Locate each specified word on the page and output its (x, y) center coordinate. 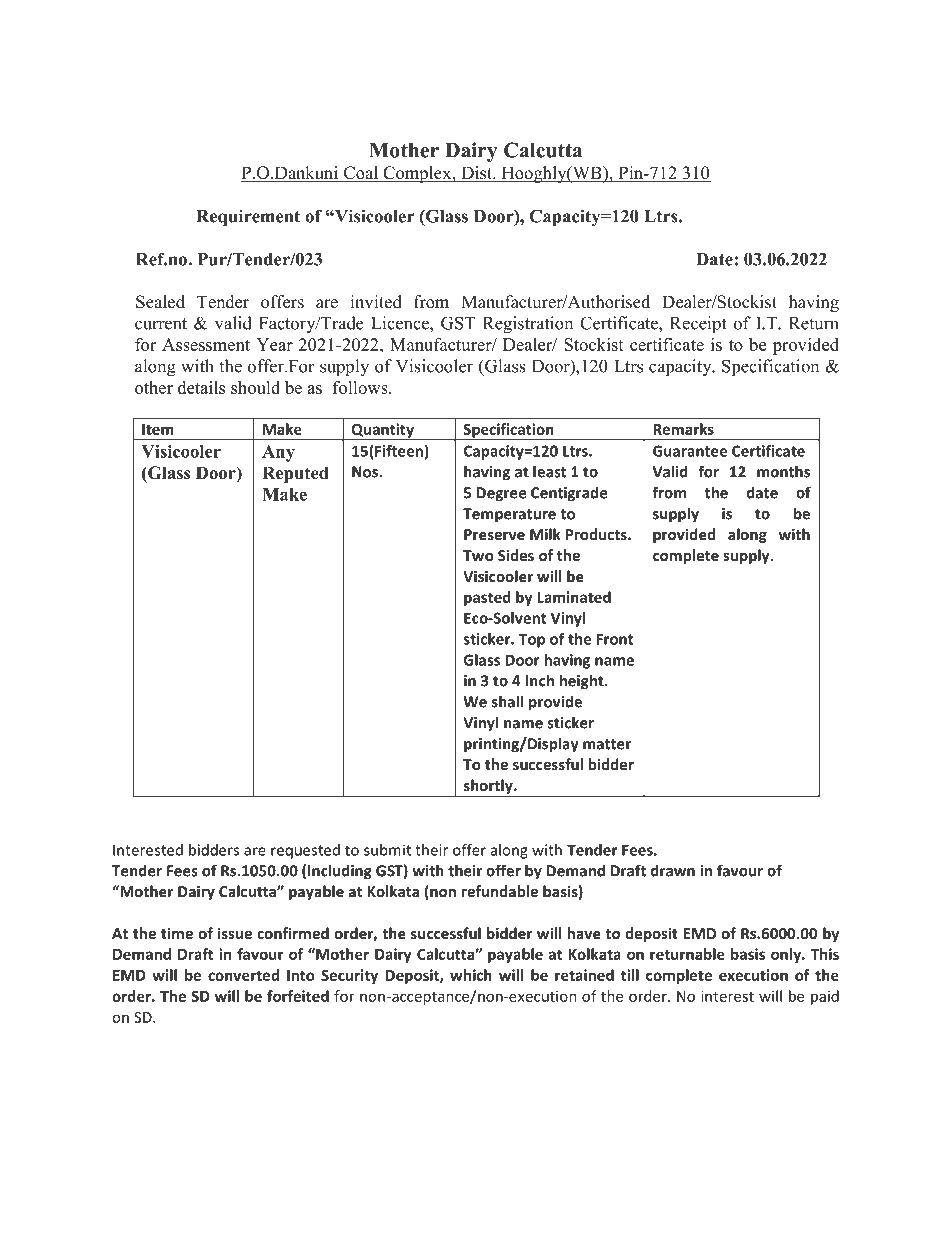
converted (243, 975)
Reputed (295, 474)
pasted (487, 598)
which (471, 975)
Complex (417, 174)
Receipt (698, 325)
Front (615, 639)
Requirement (248, 218)
